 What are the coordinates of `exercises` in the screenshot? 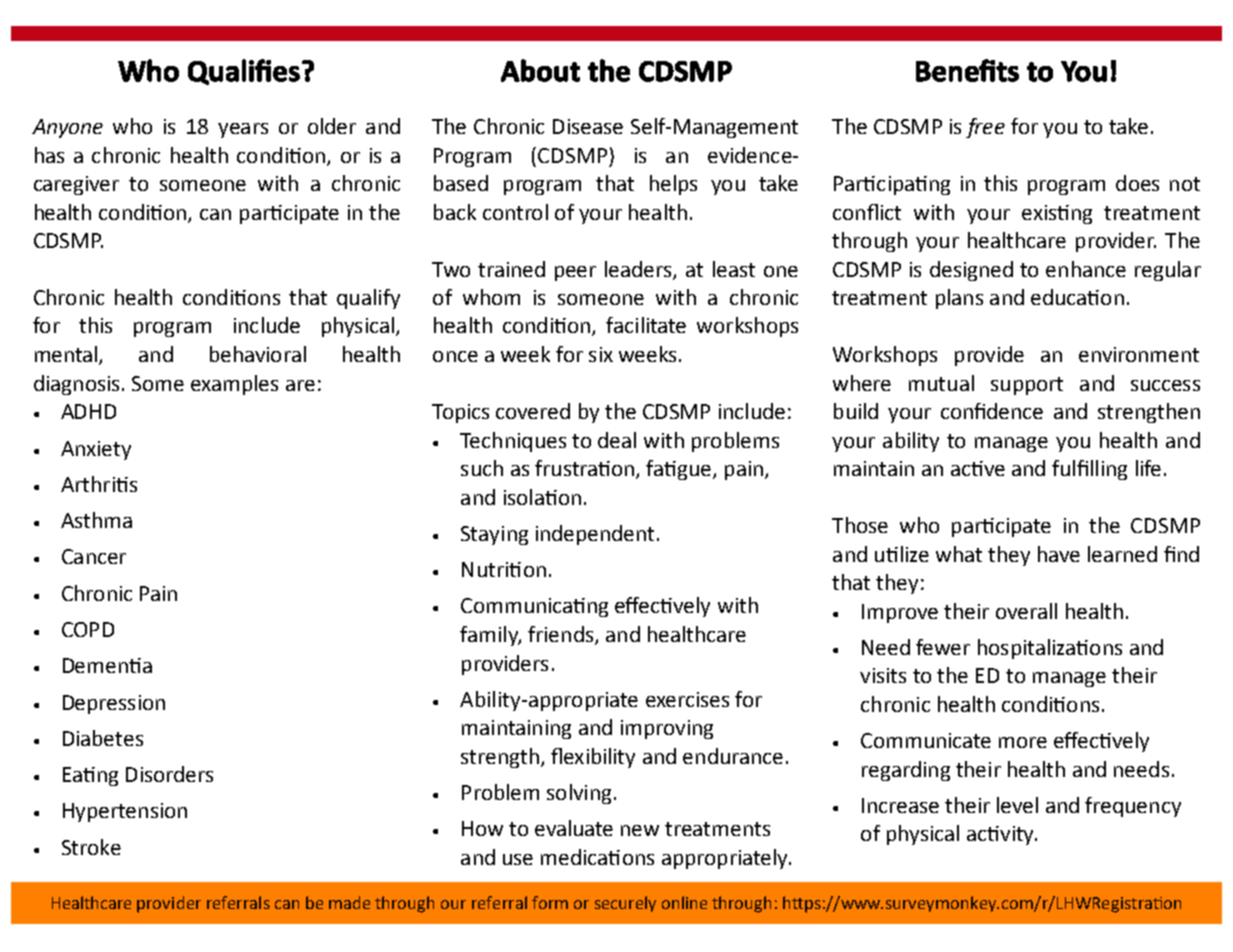 It's located at (687, 699).
